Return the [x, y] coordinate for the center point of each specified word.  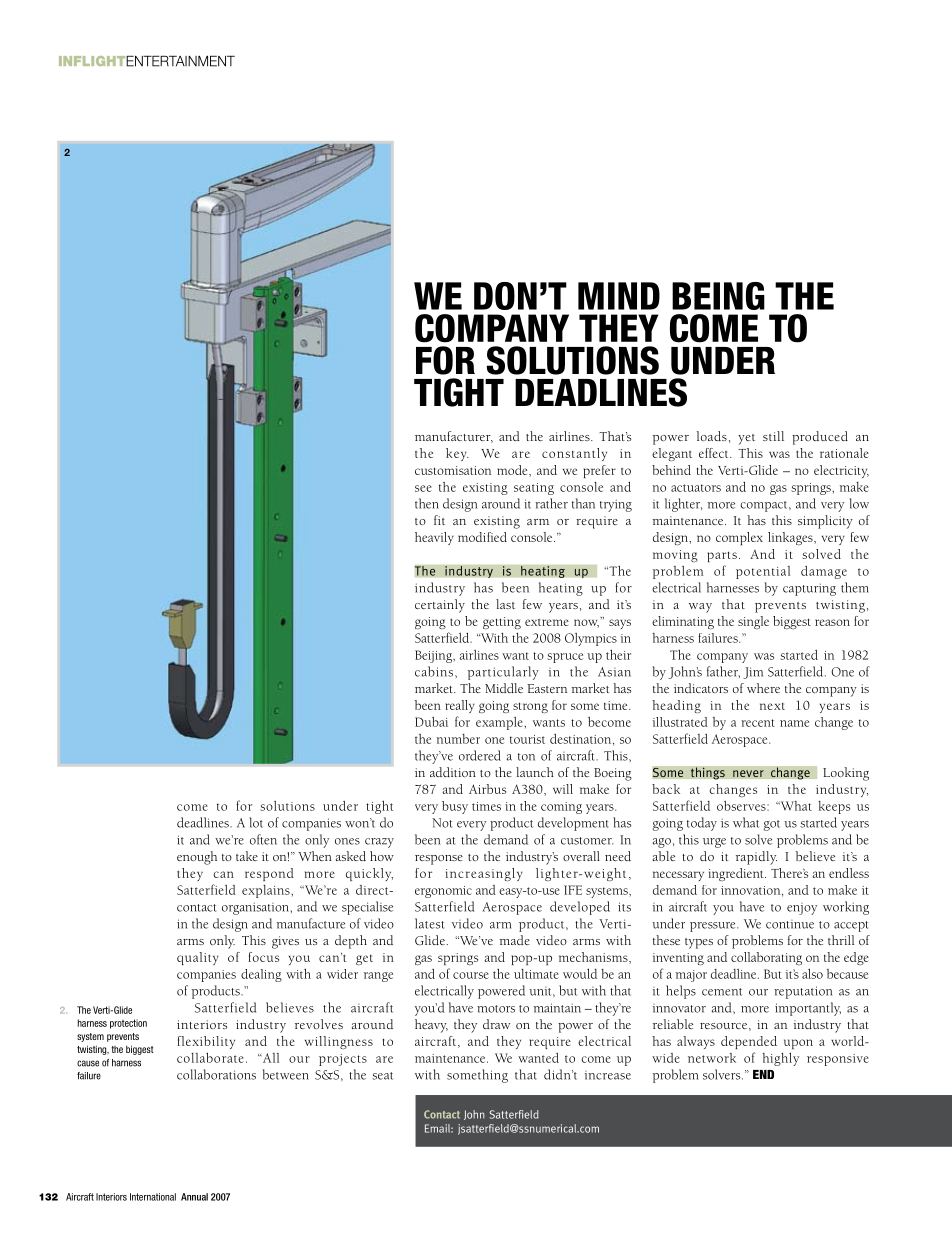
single [753, 622]
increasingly [484, 874]
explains [267, 891]
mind [619, 296]
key [457, 454]
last [505, 604]
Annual [194, 1197]
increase [608, 1075]
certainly [440, 606]
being [718, 296]
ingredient [737, 874]
